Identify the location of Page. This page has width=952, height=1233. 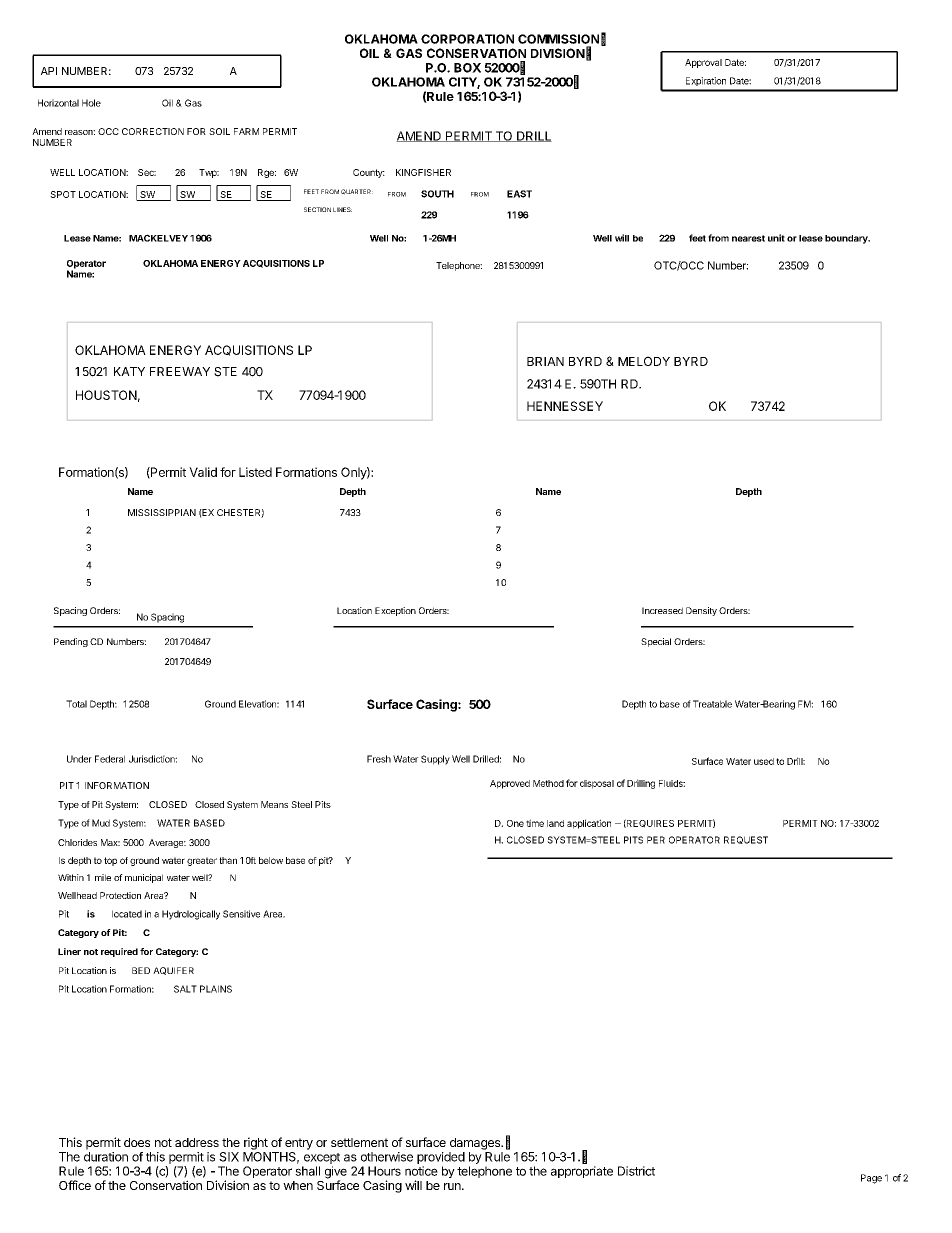
(871, 1179).
